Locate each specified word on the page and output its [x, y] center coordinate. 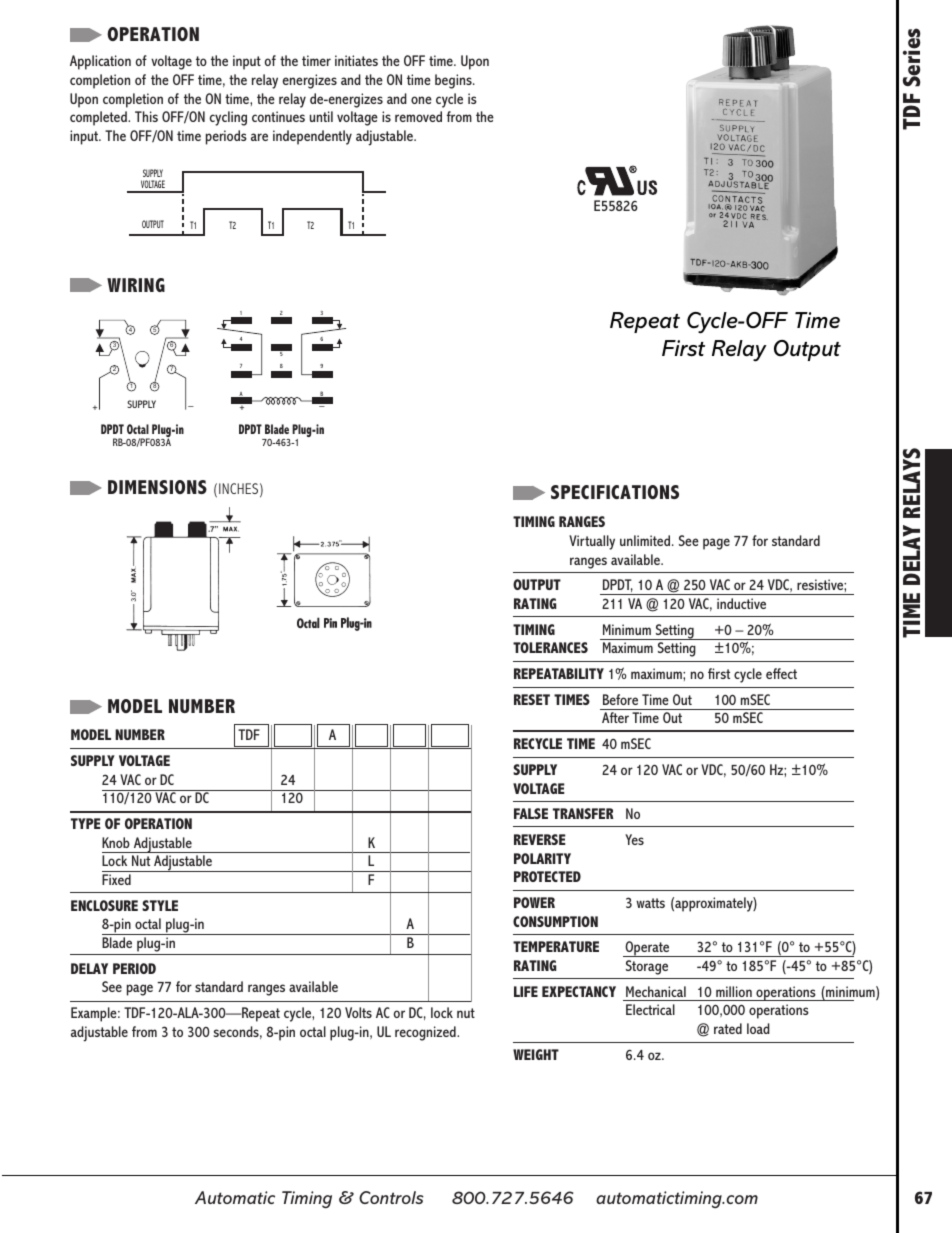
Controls [391, 1197]
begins [454, 81]
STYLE [160, 905]
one [421, 100]
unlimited [646, 540]
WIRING [136, 285]
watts [650, 903]
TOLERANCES [550, 647]
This [146, 116]
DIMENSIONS [157, 487]
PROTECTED [547, 876]
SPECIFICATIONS [615, 492]
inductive [741, 603]
